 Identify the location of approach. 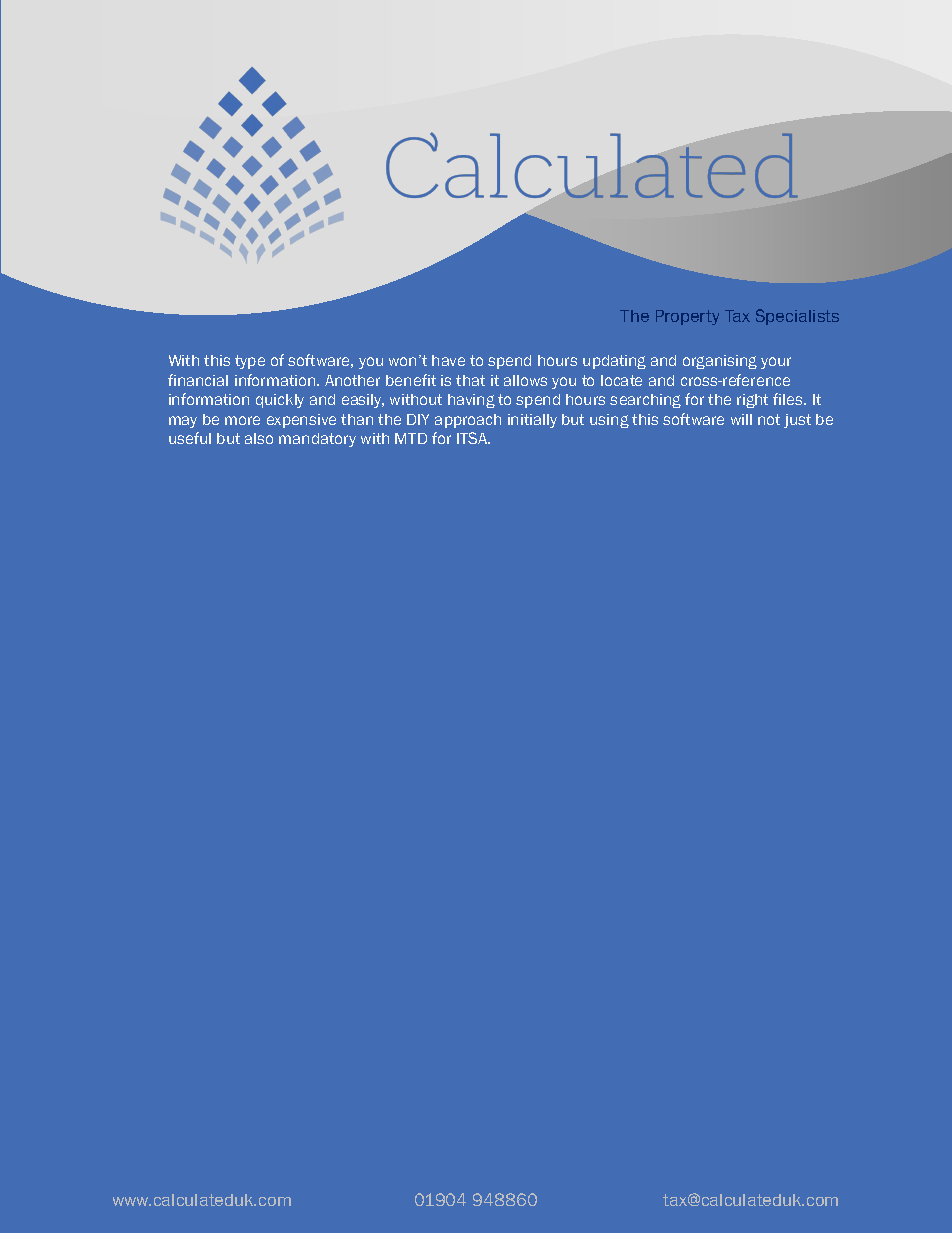
(468, 421).
